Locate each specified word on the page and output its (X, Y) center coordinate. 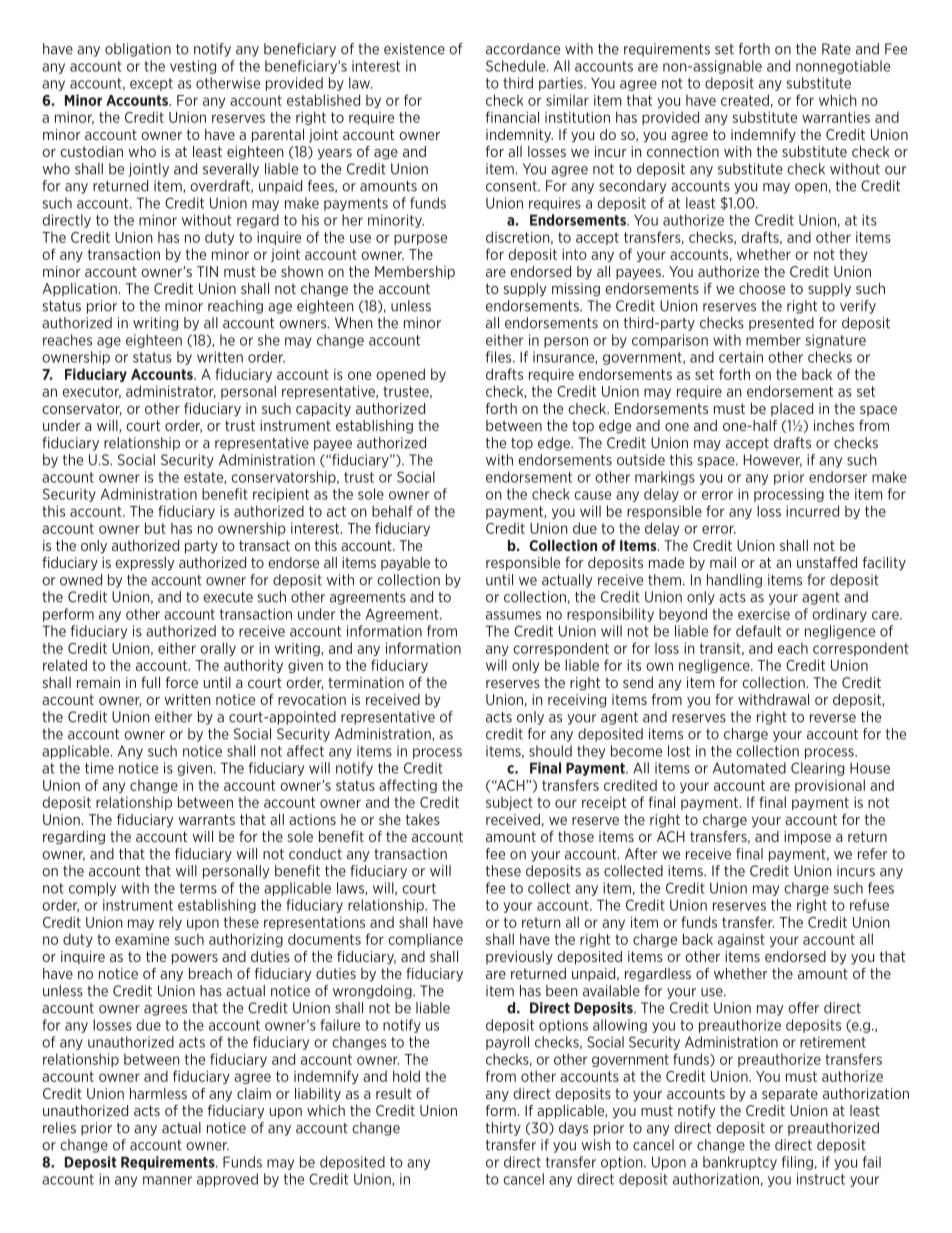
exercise (764, 614)
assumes (513, 615)
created (745, 100)
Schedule (517, 66)
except (151, 84)
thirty (503, 1129)
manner (167, 1180)
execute (228, 597)
